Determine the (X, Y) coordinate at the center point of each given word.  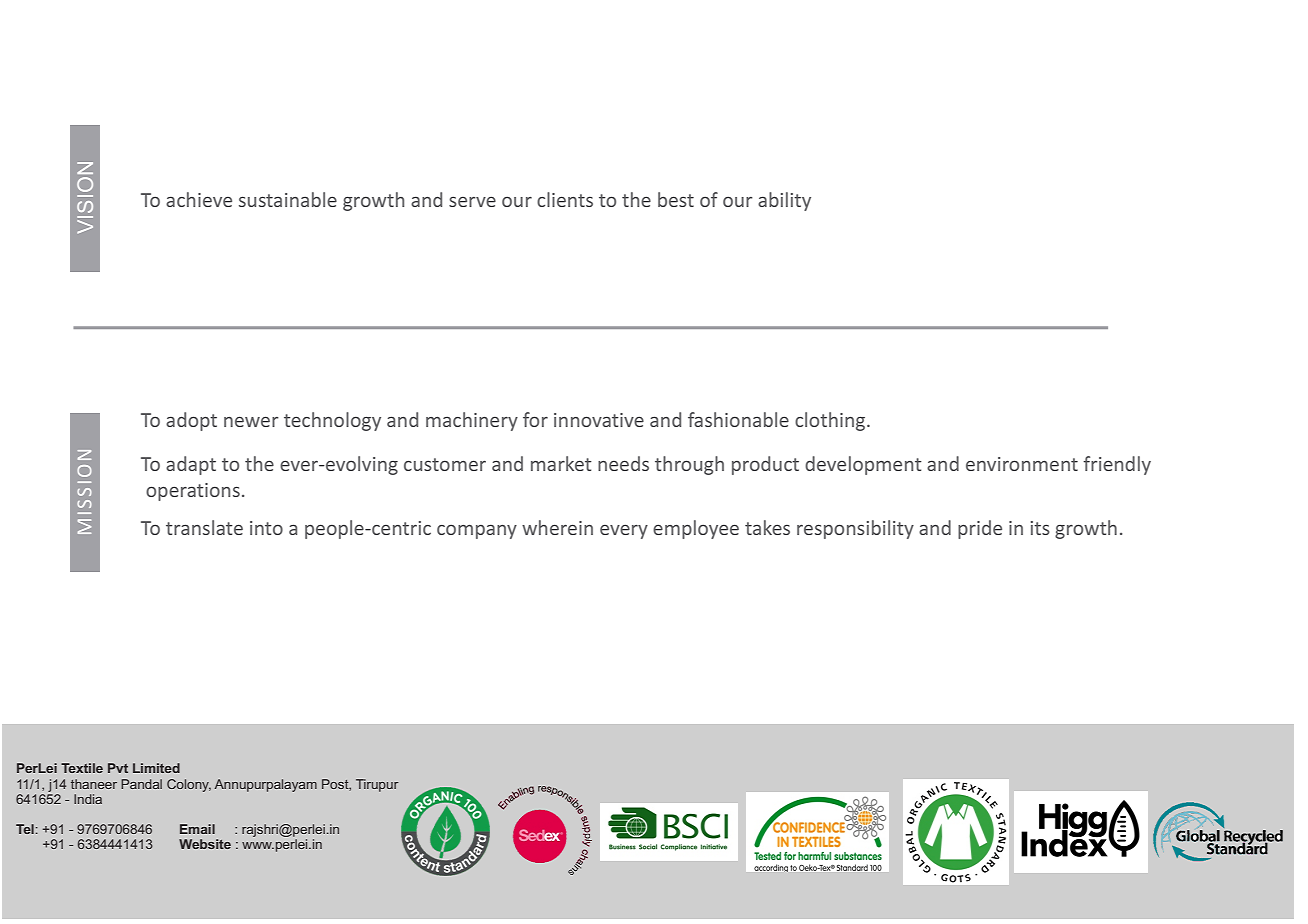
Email (197, 829)
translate (204, 527)
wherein (557, 527)
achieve (199, 199)
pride (980, 529)
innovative (599, 420)
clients (565, 199)
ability (784, 201)
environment (1022, 464)
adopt (191, 421)
